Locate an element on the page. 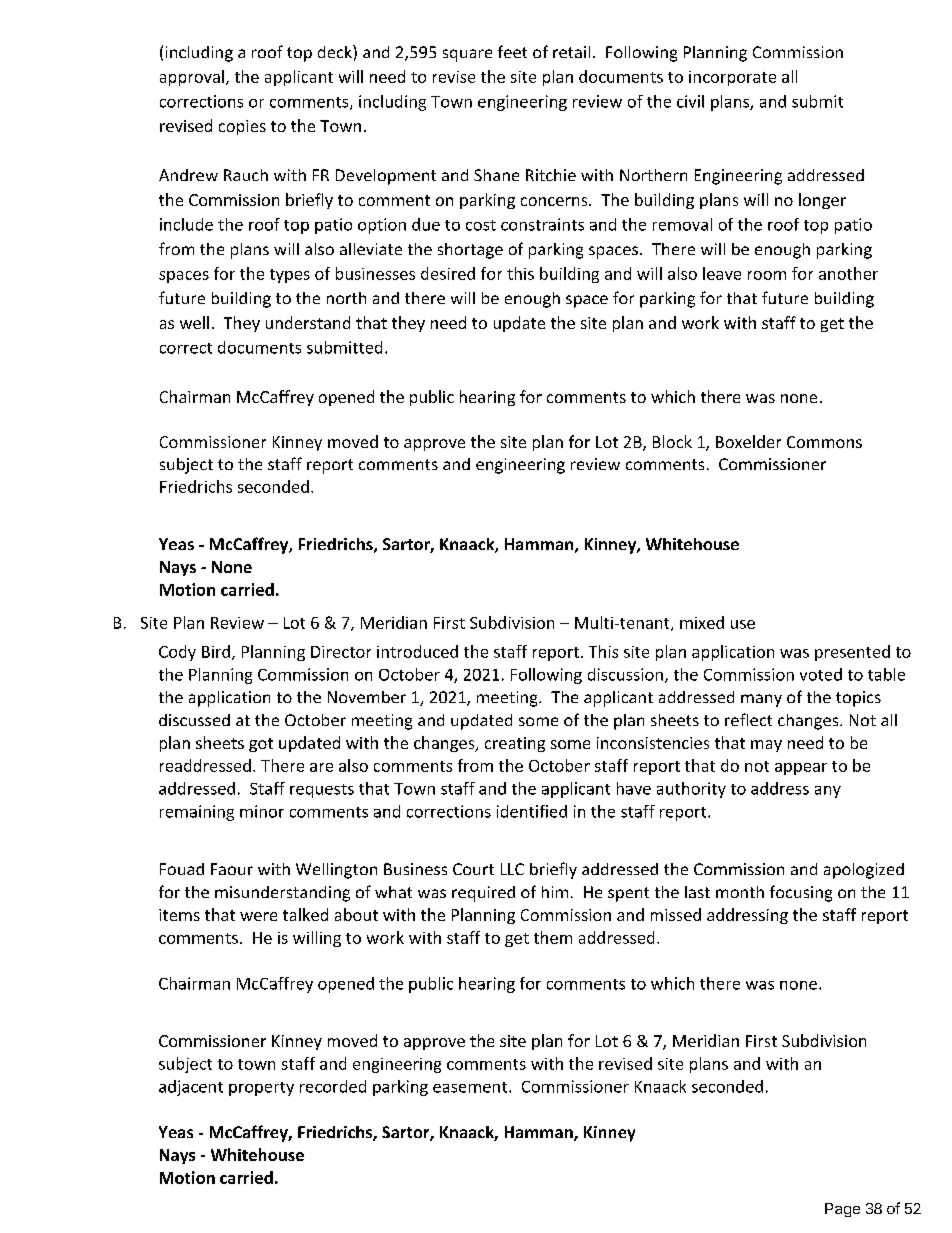 Image resolution: width=952 pixels, height=1233 pixels. Bird is located at coordinates (216, 651).
